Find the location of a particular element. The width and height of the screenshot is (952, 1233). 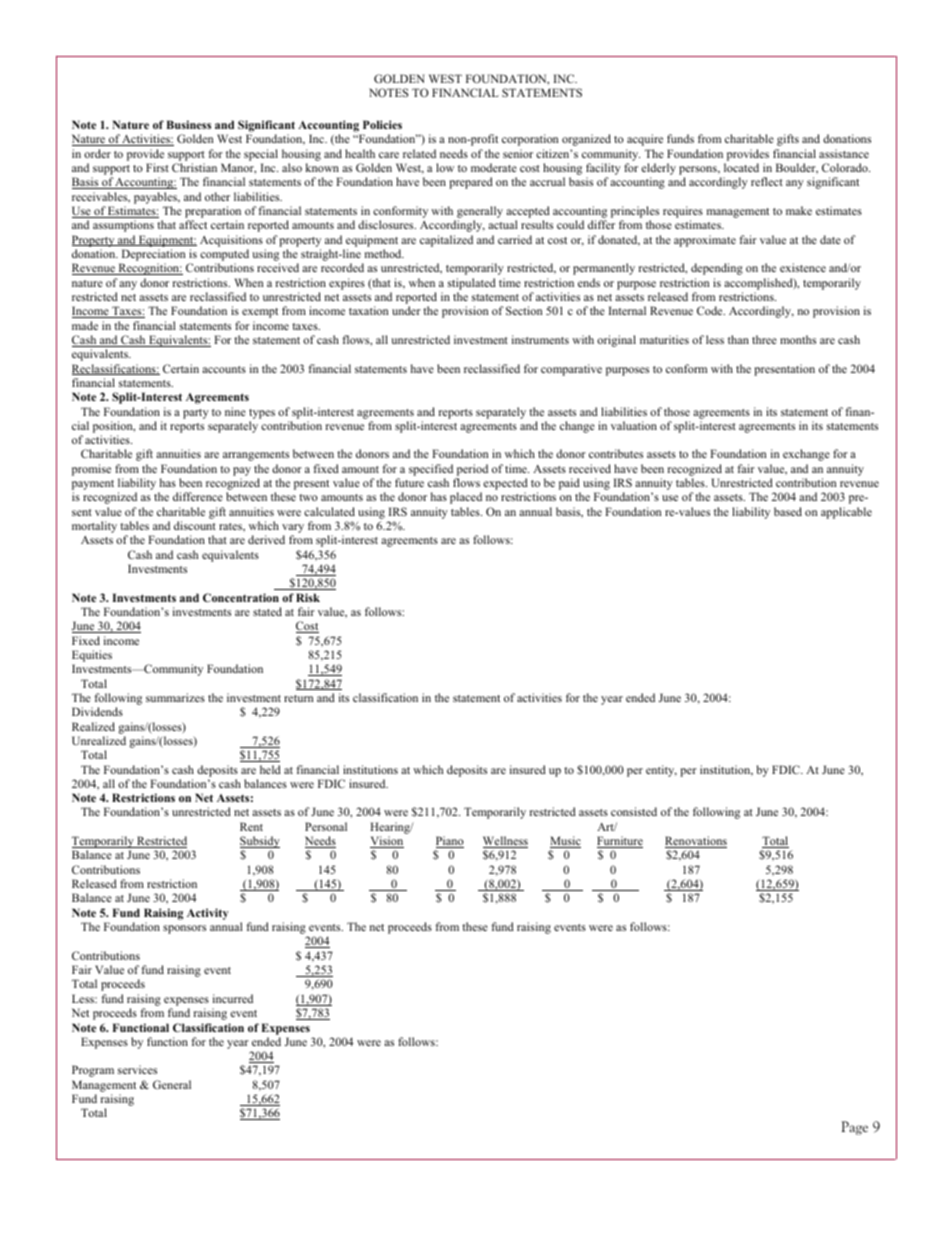

Christian is located at coordinates (194, 167).
